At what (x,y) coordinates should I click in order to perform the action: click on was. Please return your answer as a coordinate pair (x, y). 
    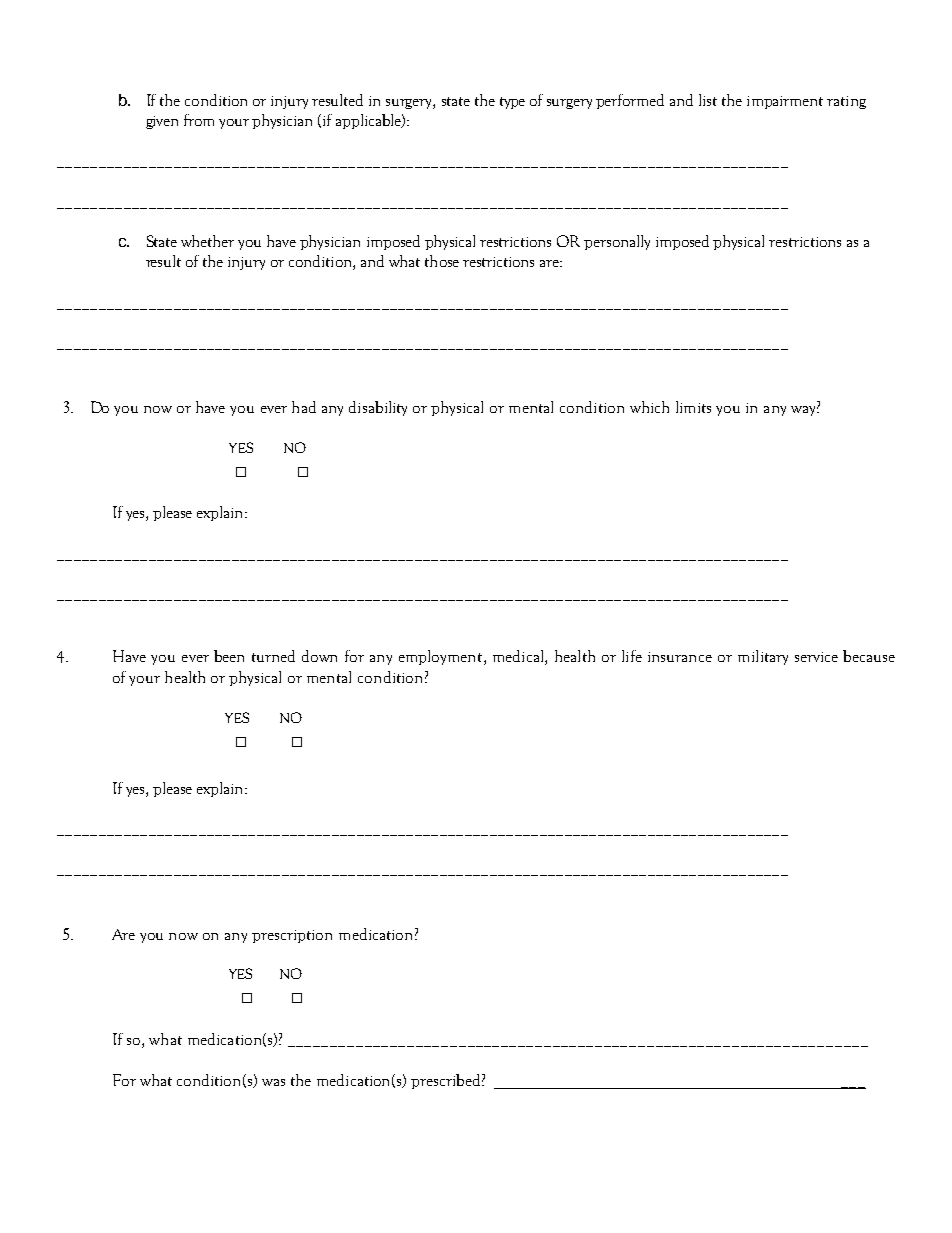
    Looking at the image, I should click on (273, 1082).
